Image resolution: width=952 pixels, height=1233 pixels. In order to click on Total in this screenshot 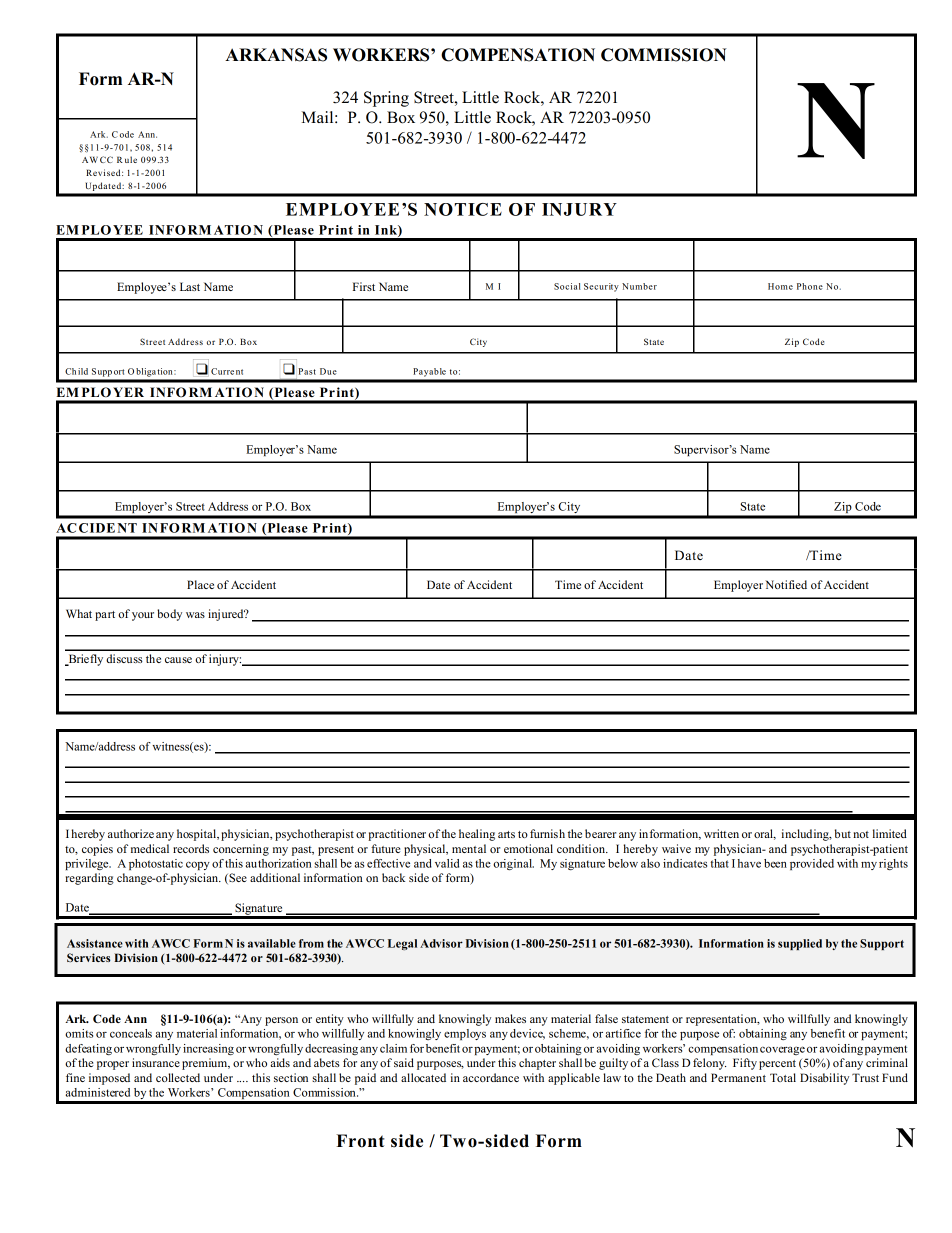, I will do `click(783, 1077)`.
